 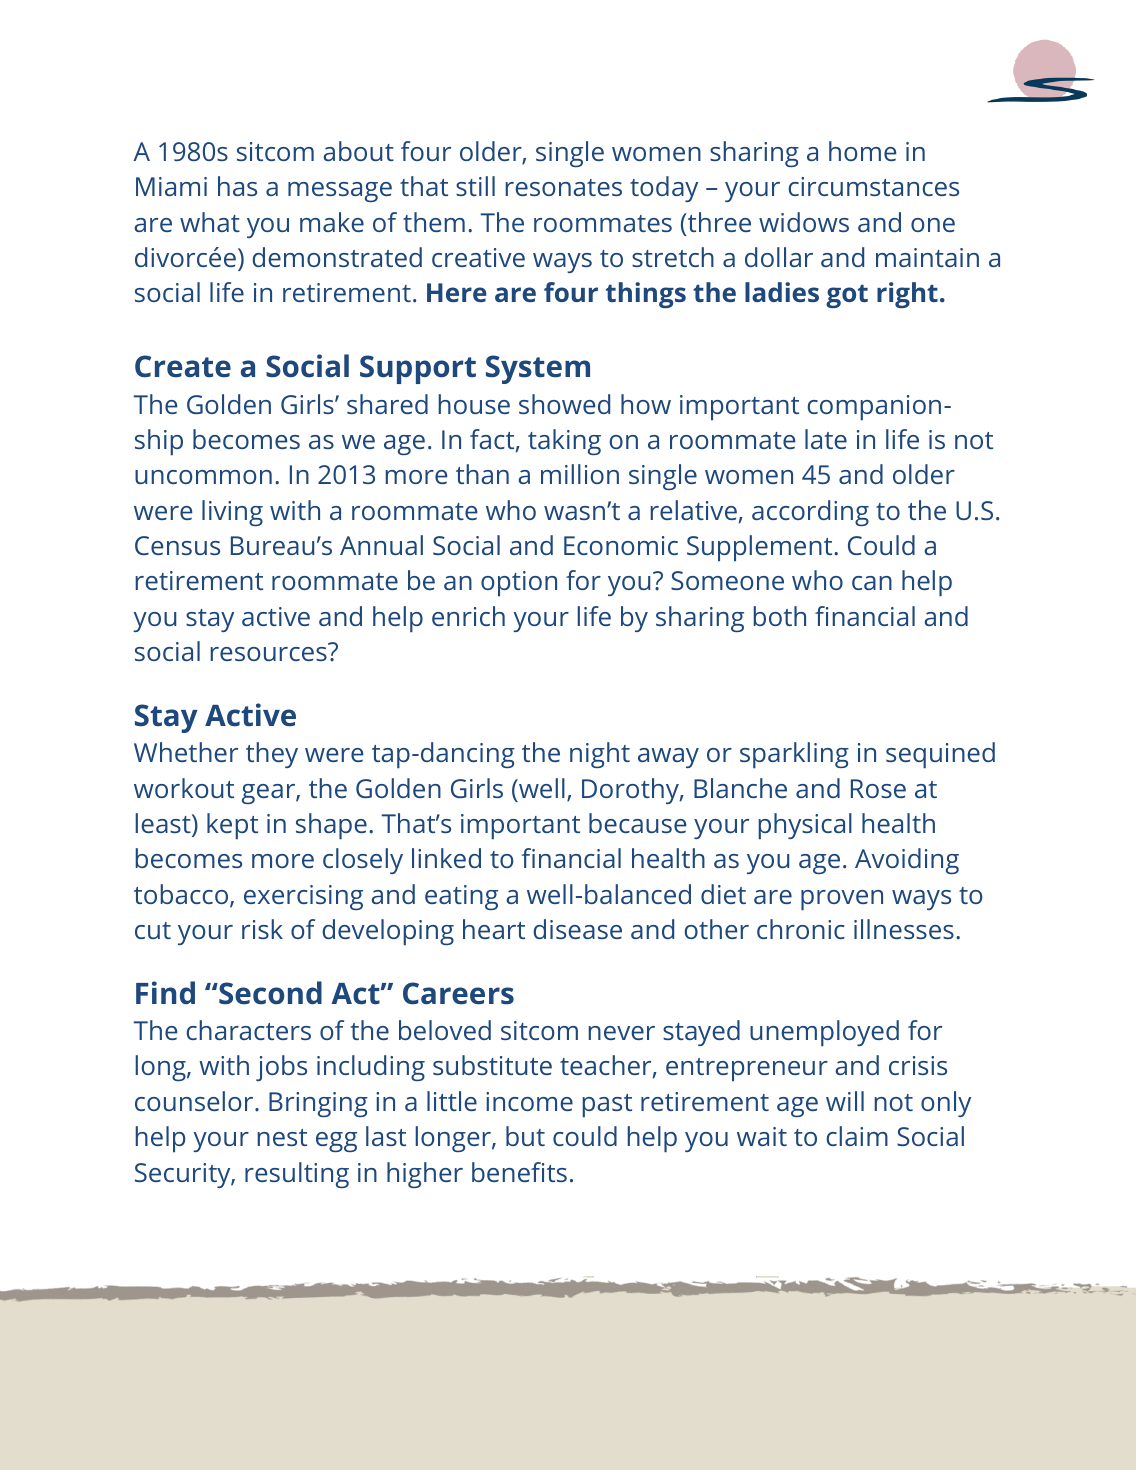 I want to click on because, so click(x=637, y=823).
